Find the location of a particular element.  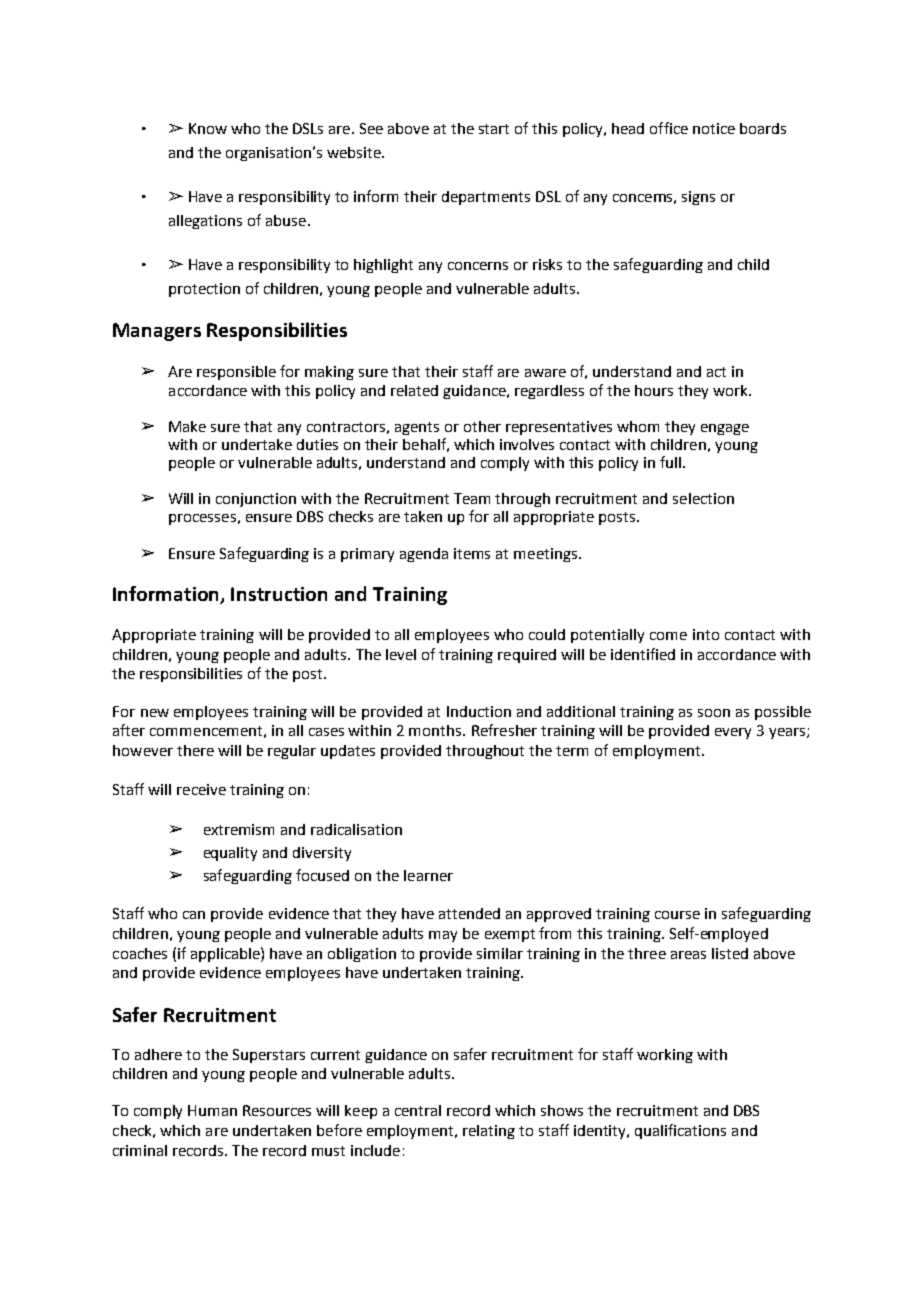

Know is located at coordinates (208, 128).
